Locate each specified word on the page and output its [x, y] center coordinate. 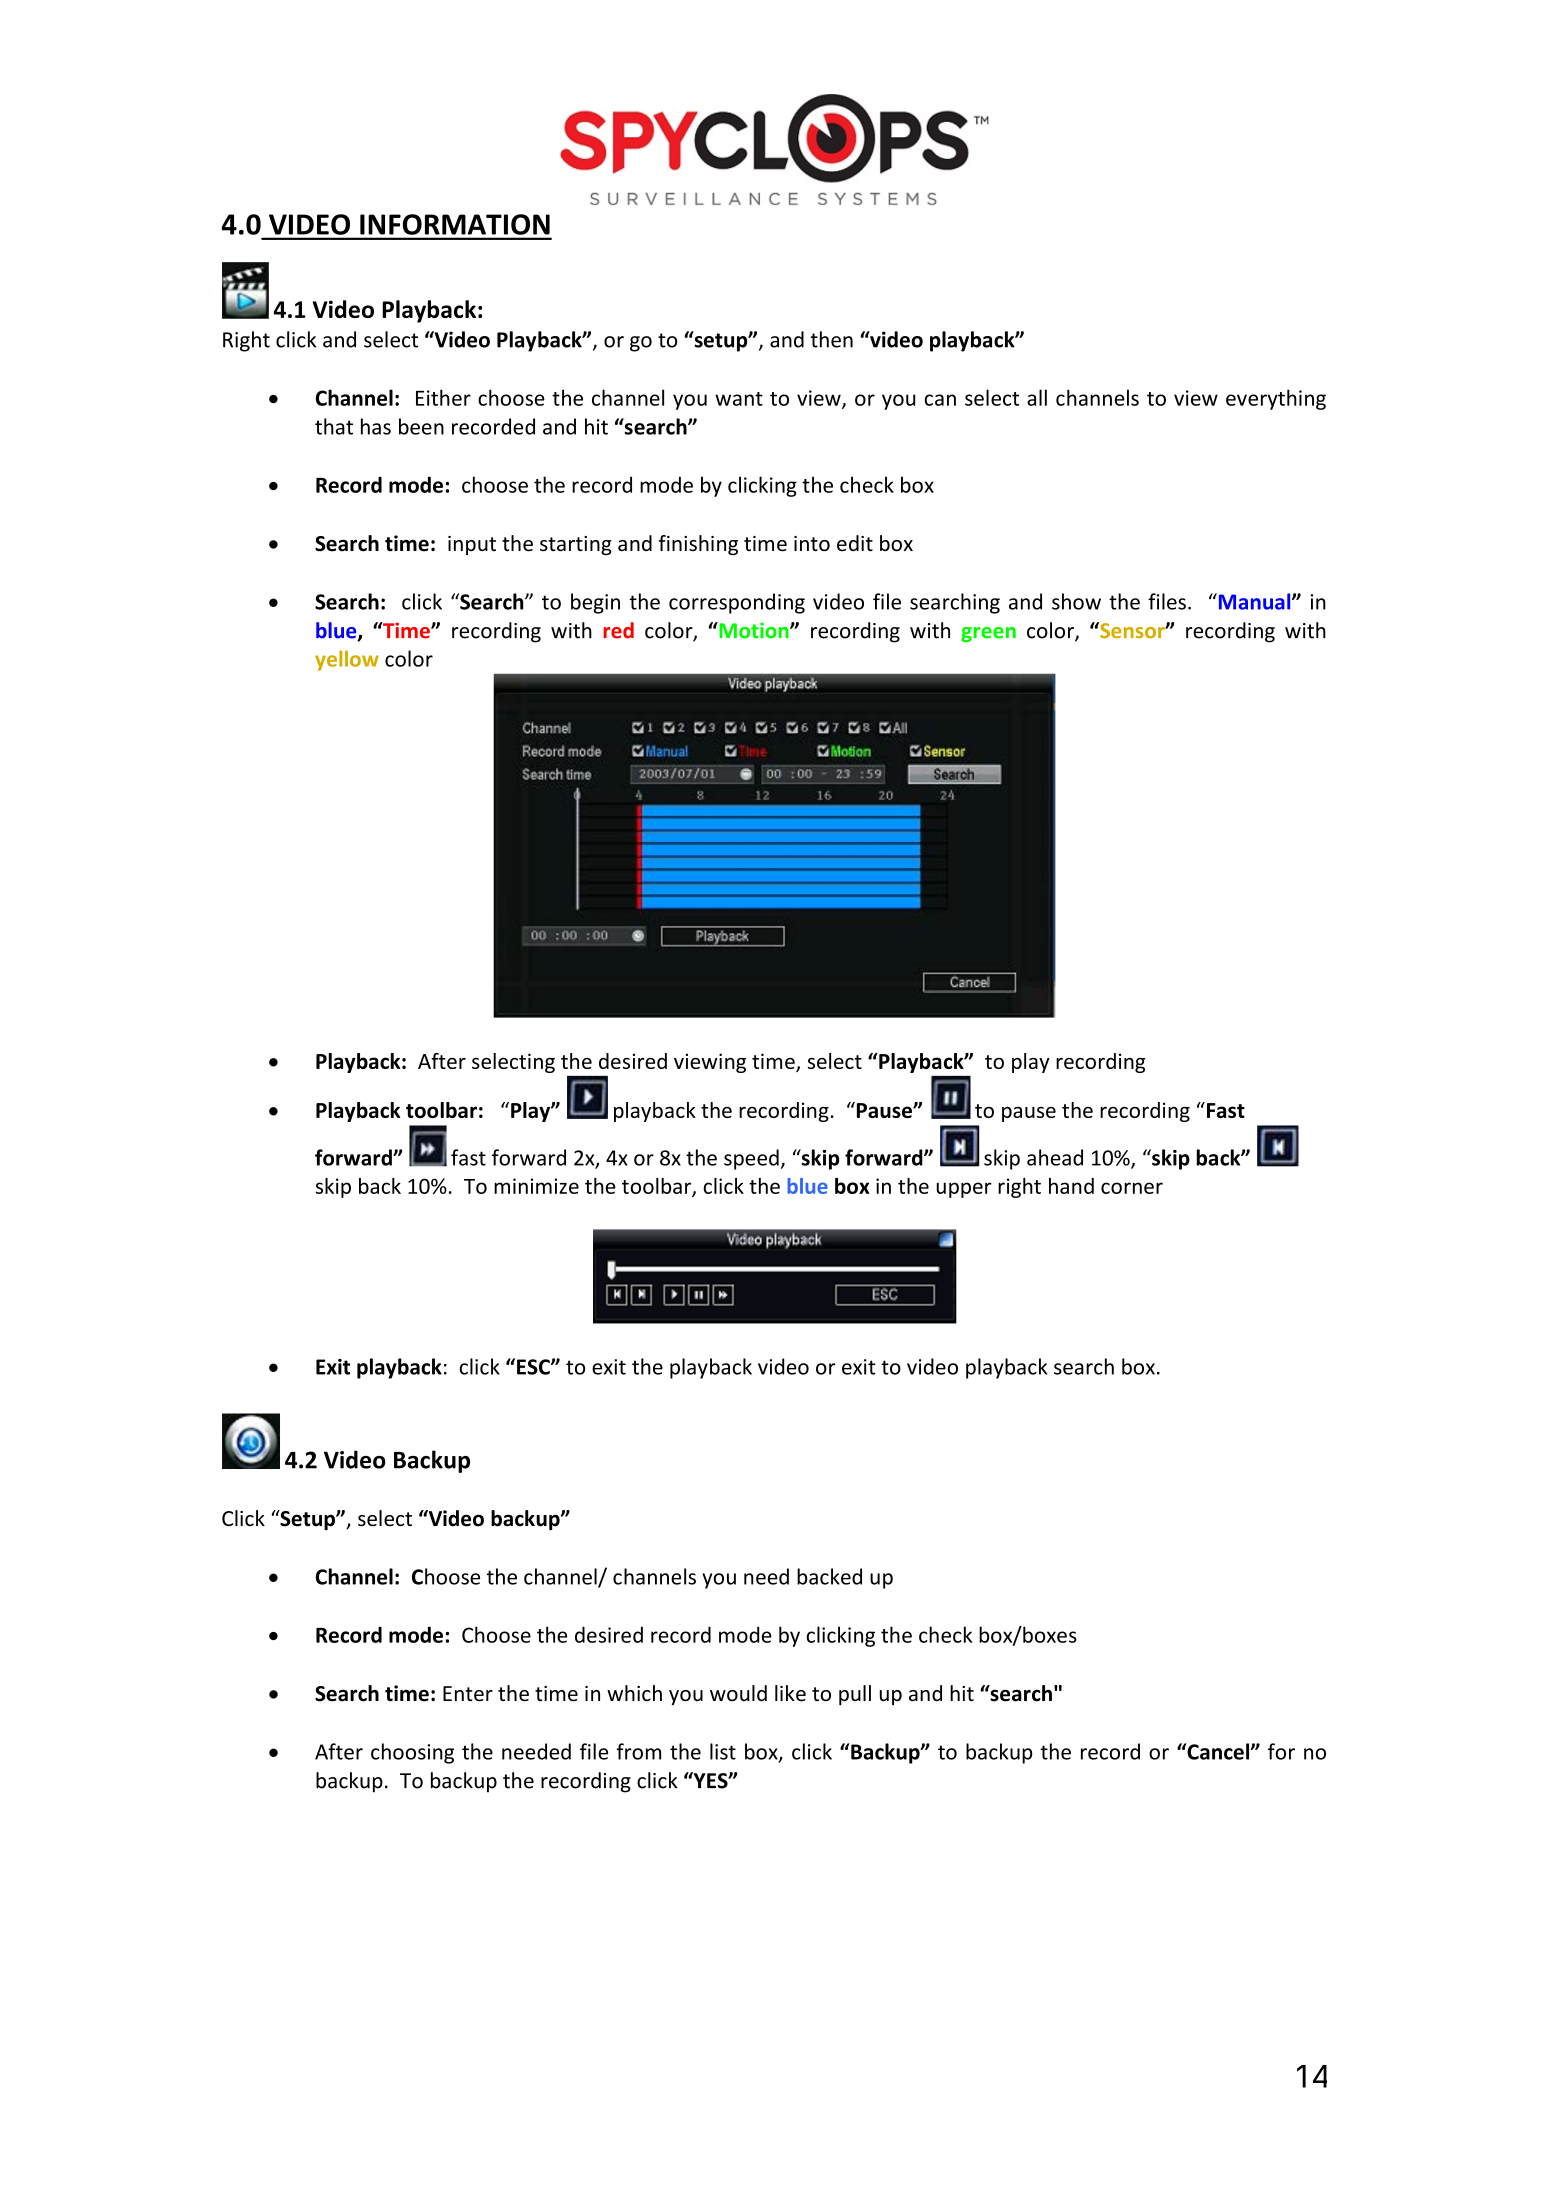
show [1076, 601]
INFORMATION [455, 224]
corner [1132, 1188]
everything [1276, 399]
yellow [347, 660]
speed [751, 1159]
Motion [754, 630]
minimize [536, 1186]
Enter [468, 1694]
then [832, 339]
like [790, 1693]
